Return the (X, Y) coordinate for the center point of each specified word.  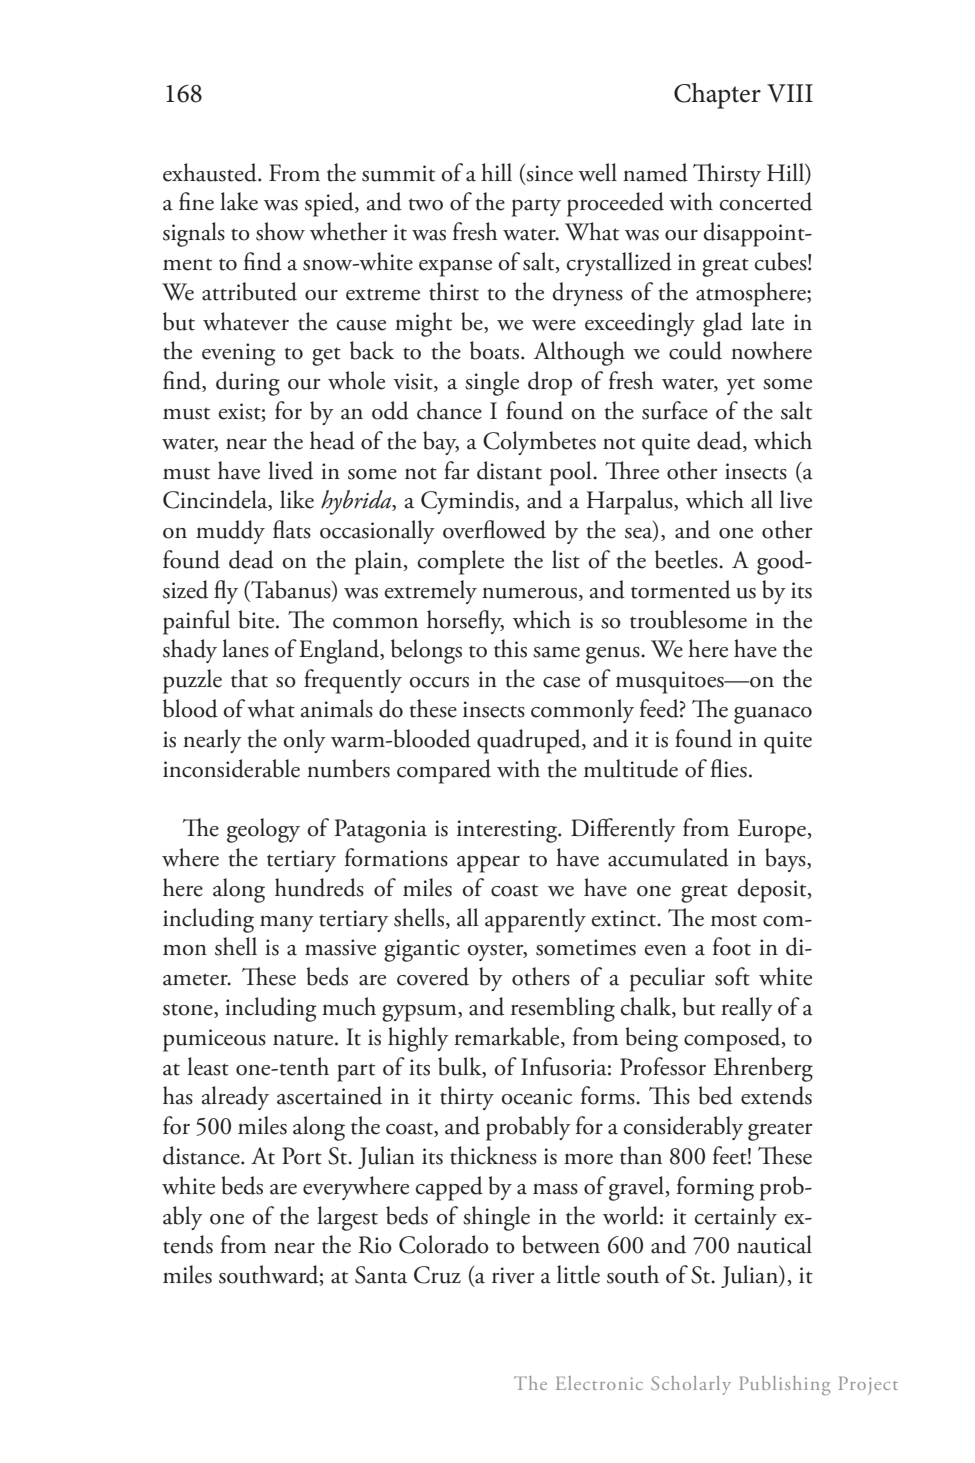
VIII (790, 93)
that (249, 678)
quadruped (530, 741)
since (548, 173)
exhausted (211, 172)
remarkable (508, 1037)
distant (509, 470)
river (513, 1275)
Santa (381, 1275)
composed (733, 1039)
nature (304, 1040)
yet (740, 386)
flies (729, 768)
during (248, 383)
